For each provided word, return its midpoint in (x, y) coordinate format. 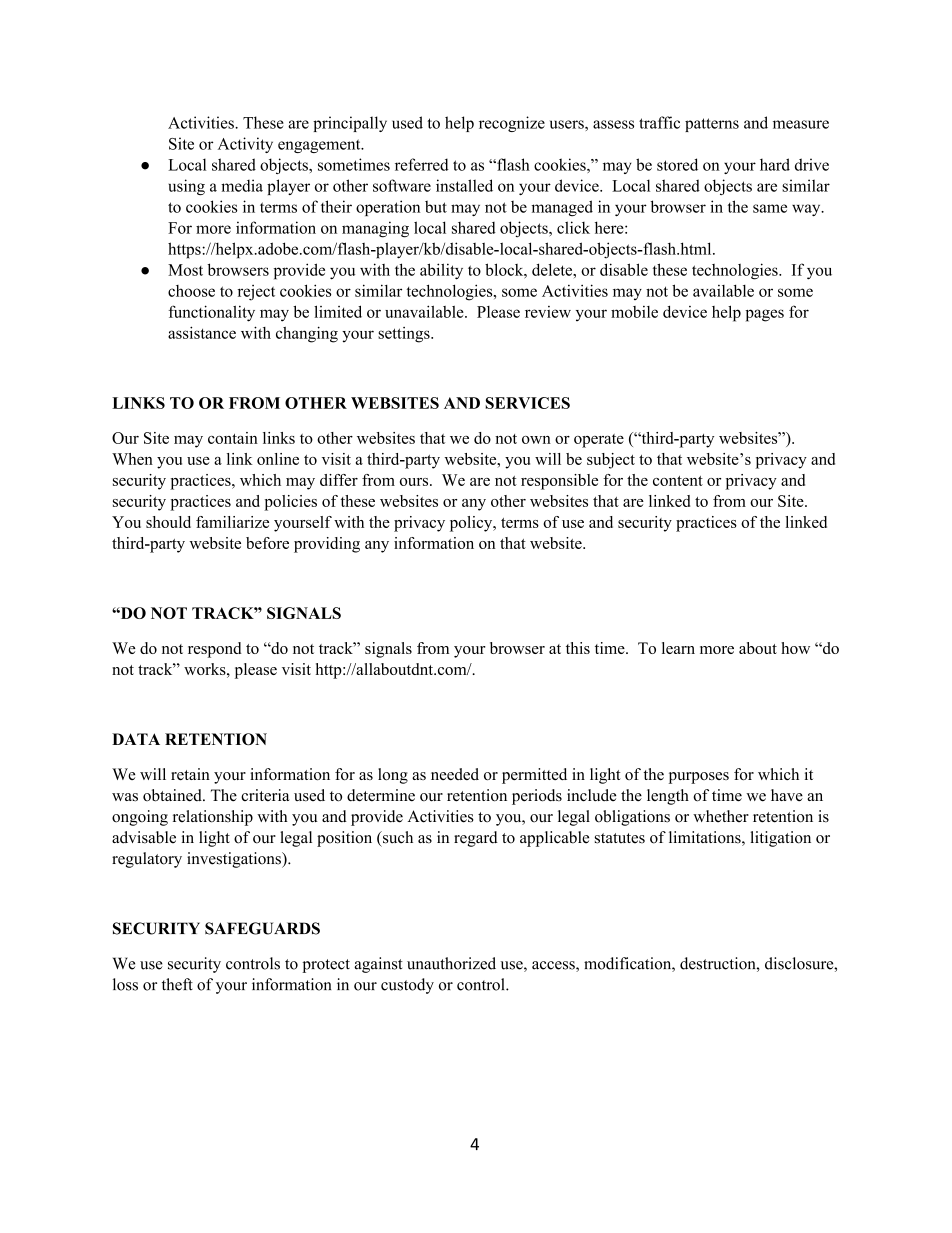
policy (472, 524)
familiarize (232, 522)
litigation (781, 839)
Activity (245, 145)
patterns (712, 125)
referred (422, 164)
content (678, 481)
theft (177, 984)
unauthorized (451, 963)
